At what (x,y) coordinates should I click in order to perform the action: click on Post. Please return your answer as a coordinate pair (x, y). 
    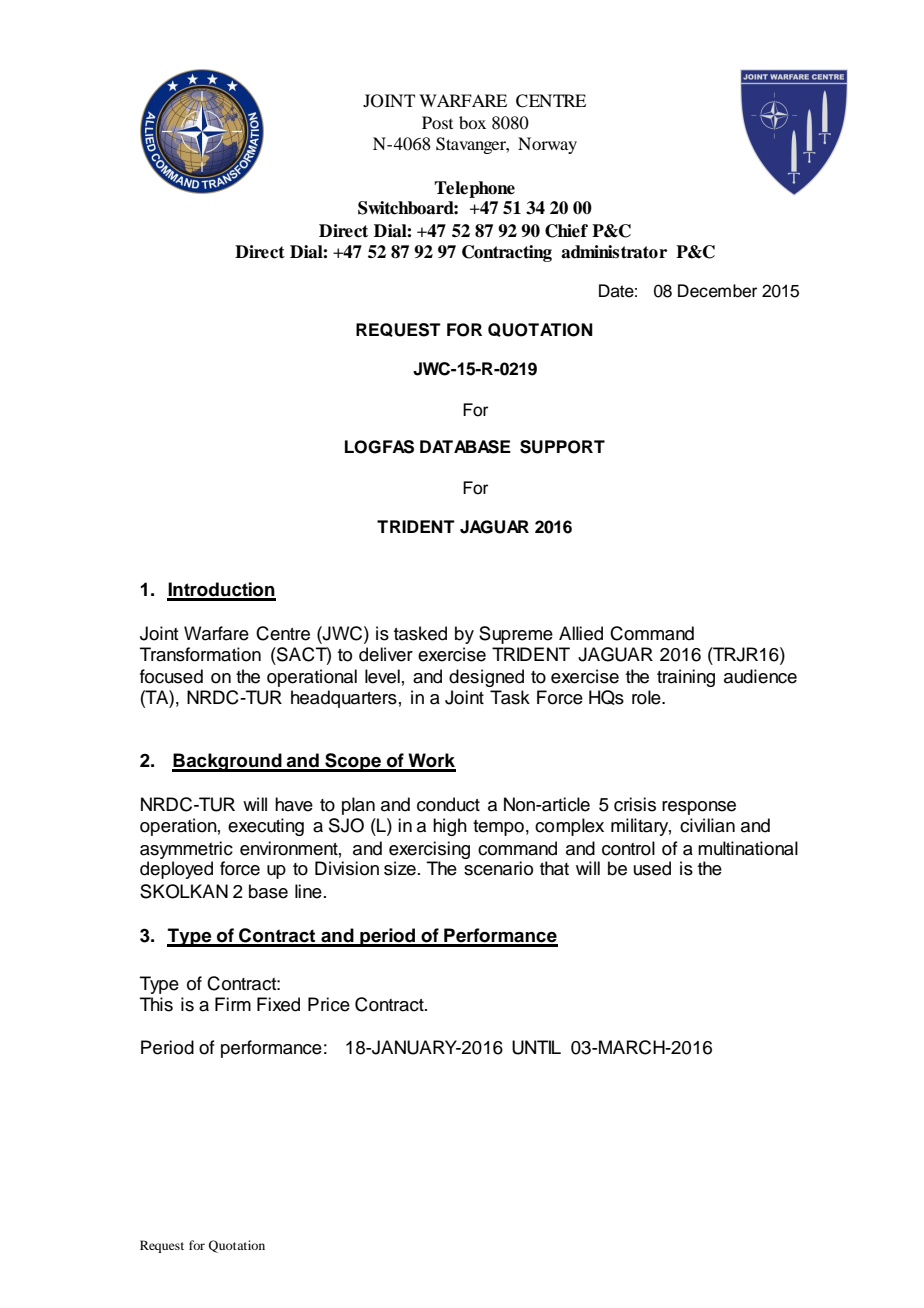
    Looking at the image, I should click on (437, 122).
